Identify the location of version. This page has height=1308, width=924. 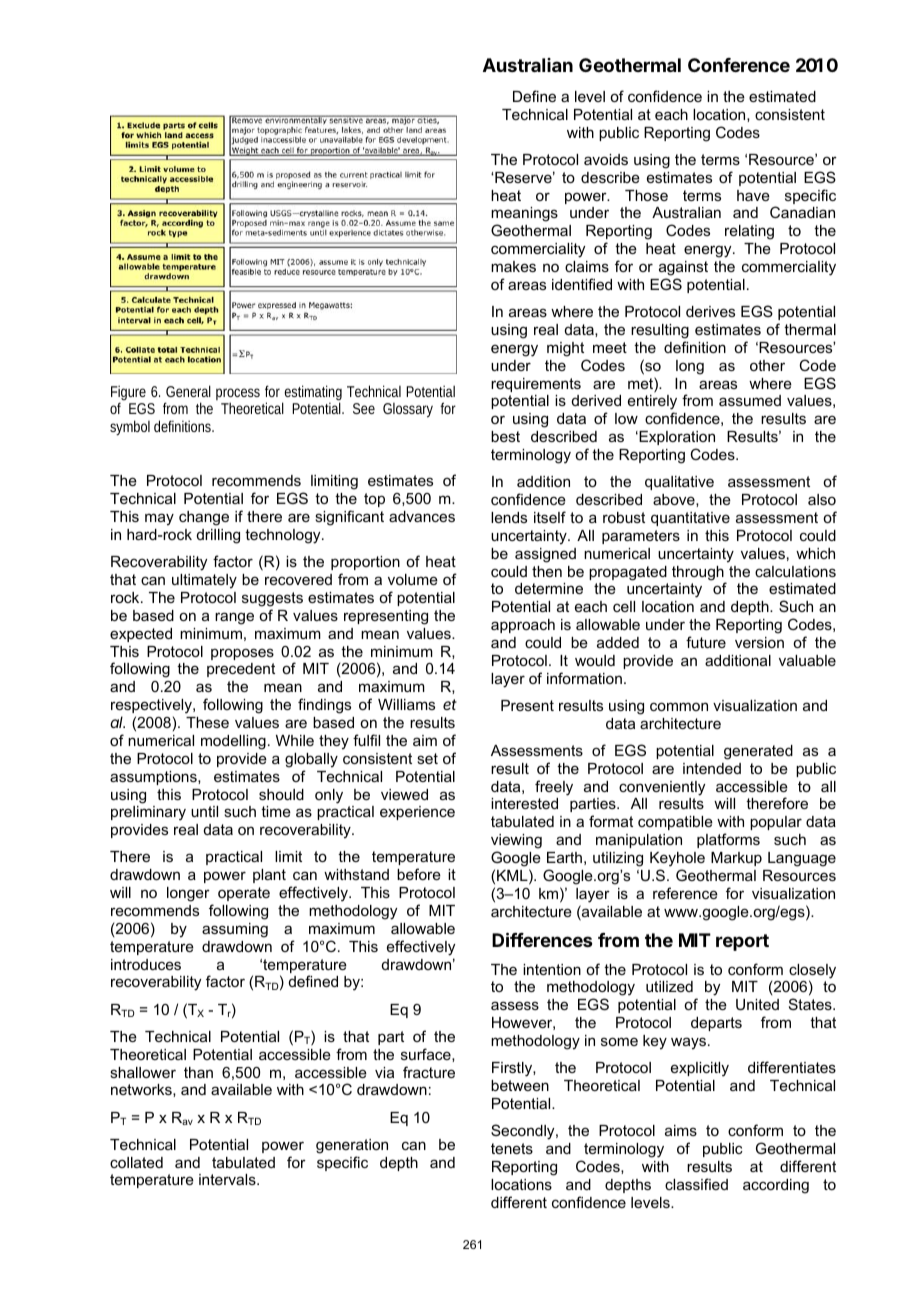
(759, 642).
